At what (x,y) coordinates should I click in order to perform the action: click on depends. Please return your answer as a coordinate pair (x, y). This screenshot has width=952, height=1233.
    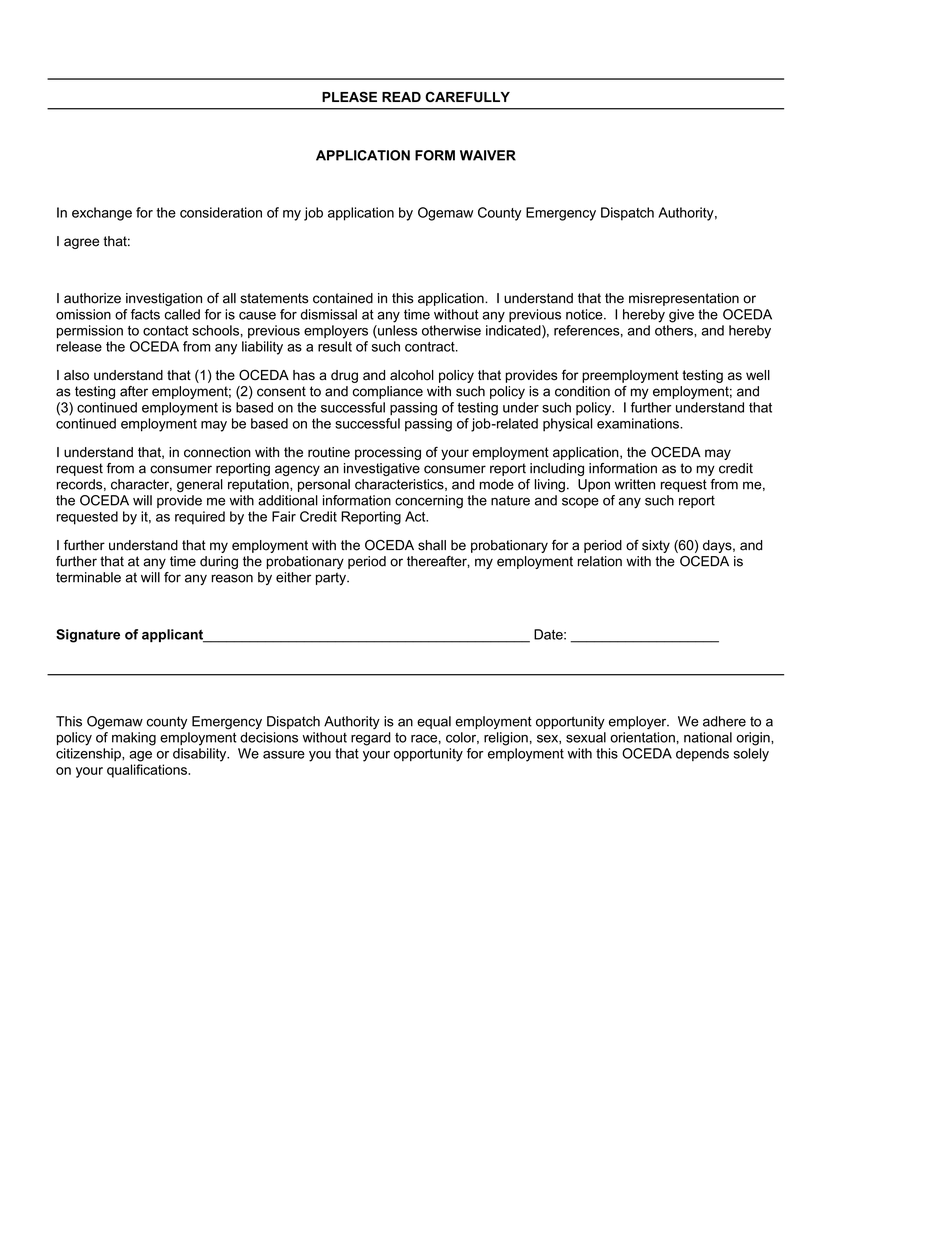
    Looking at the image, I should click on (702, 754).
